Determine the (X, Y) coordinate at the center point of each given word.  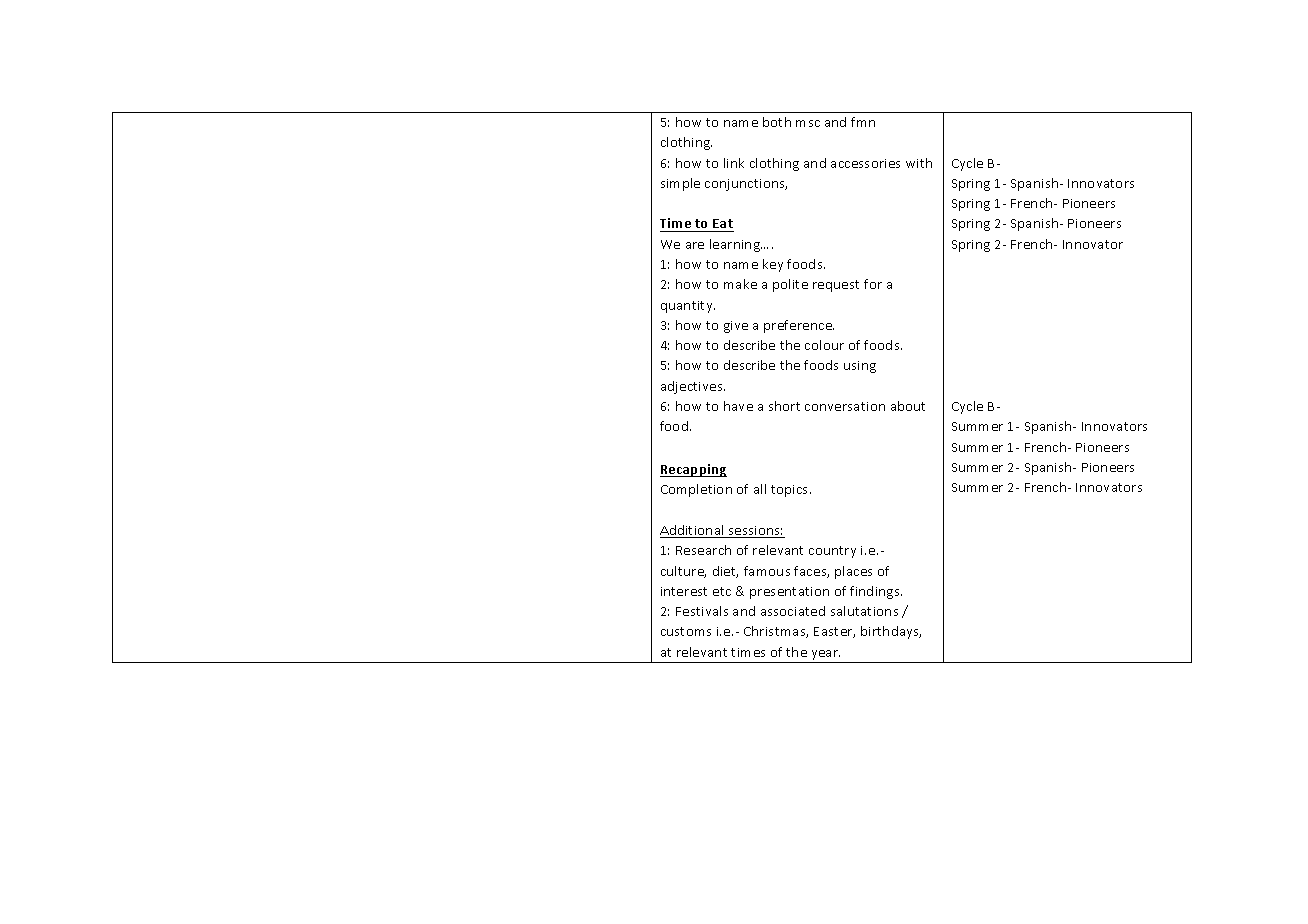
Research (703, 550)
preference (799, 326)
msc (808, 123)
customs (686, 631)
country (832, 552)
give (736, 327)
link (734, 163)
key (773, 265)
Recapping (693, 470)
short (784, 406)
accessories (865, 163)
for (873, 284)
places (853, 572)
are (695, 245)
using (860, 367)
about (908, 406)
